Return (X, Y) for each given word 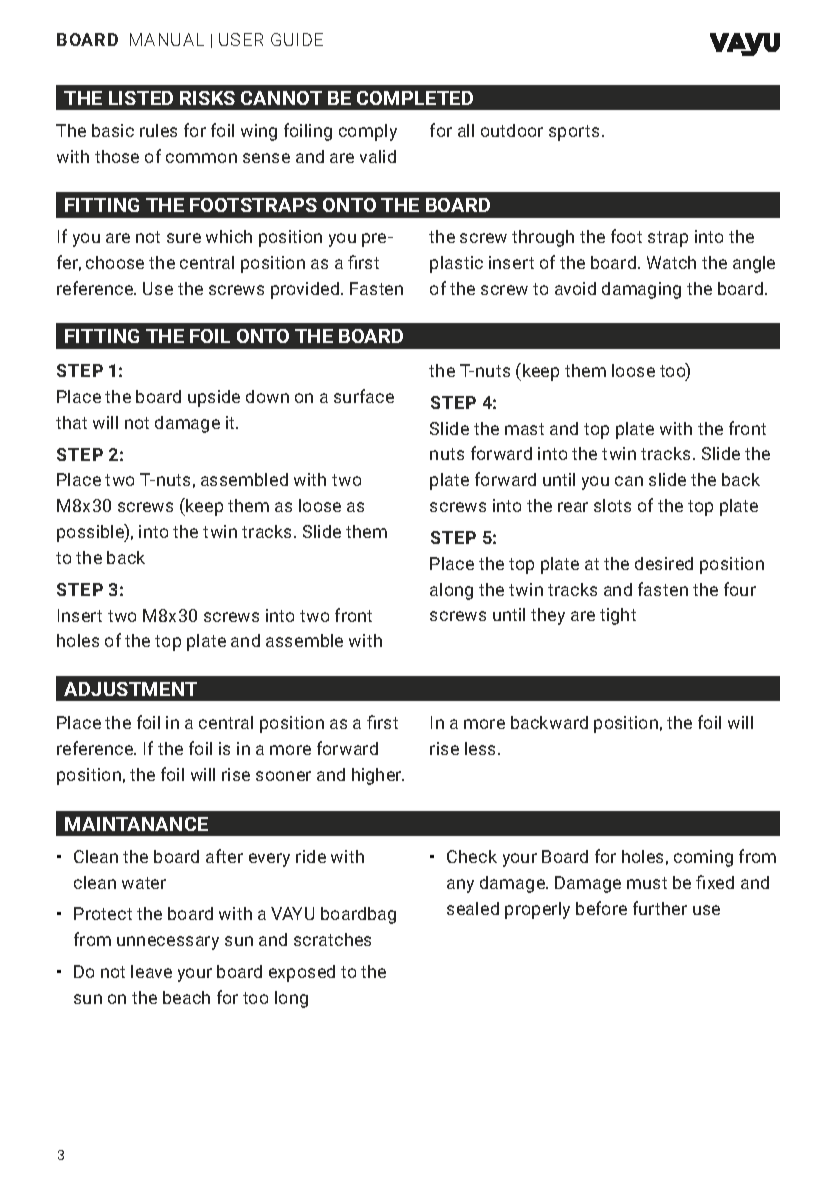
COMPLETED (415, 98)
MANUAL (167, 39)
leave (151, 971)
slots (612, 505)
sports (574, 133)
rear (573, 507)
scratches (332, 939)
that (71, 422)
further (660, 908)
